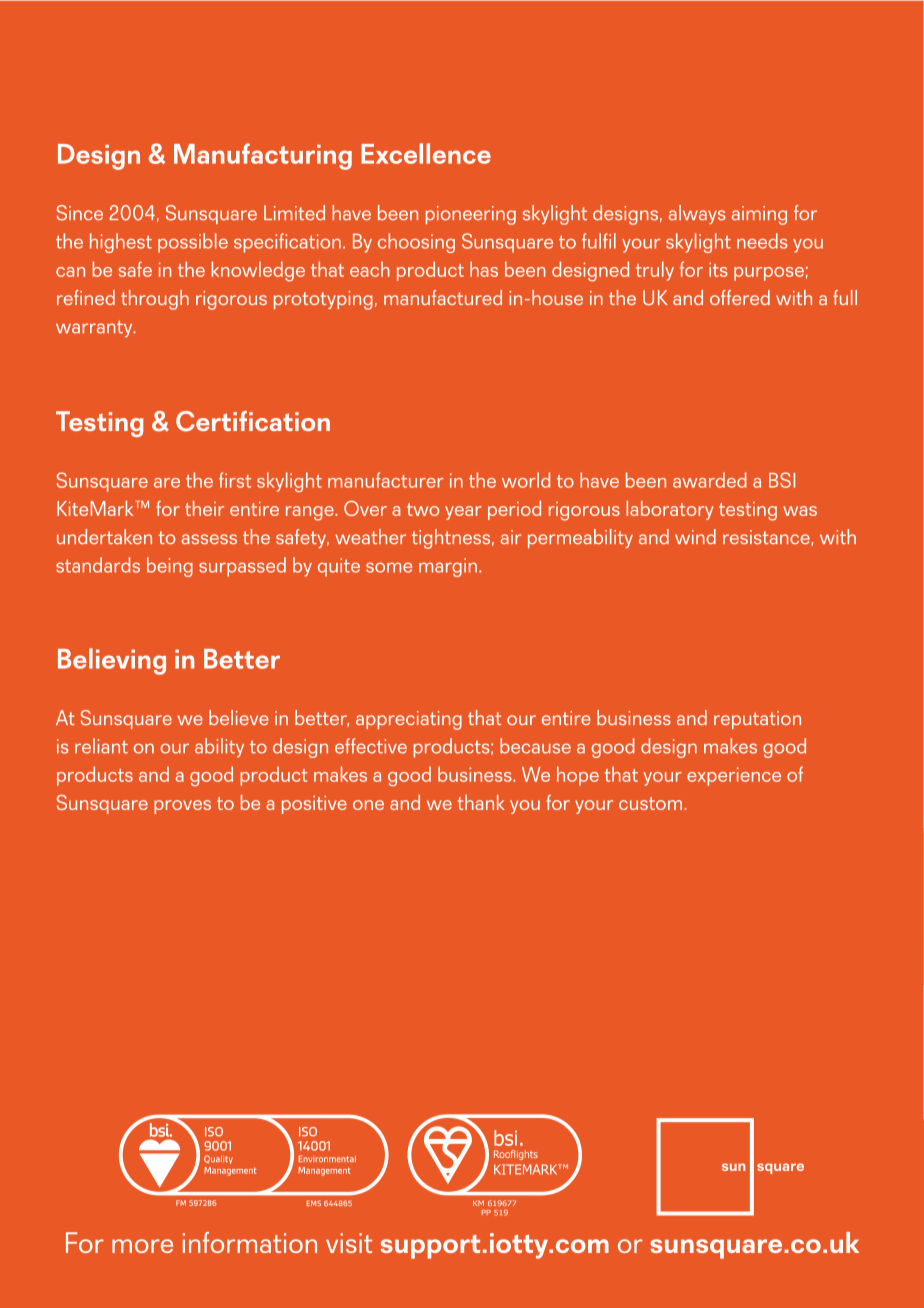  I want to click on aiming, so click(759, 215).
